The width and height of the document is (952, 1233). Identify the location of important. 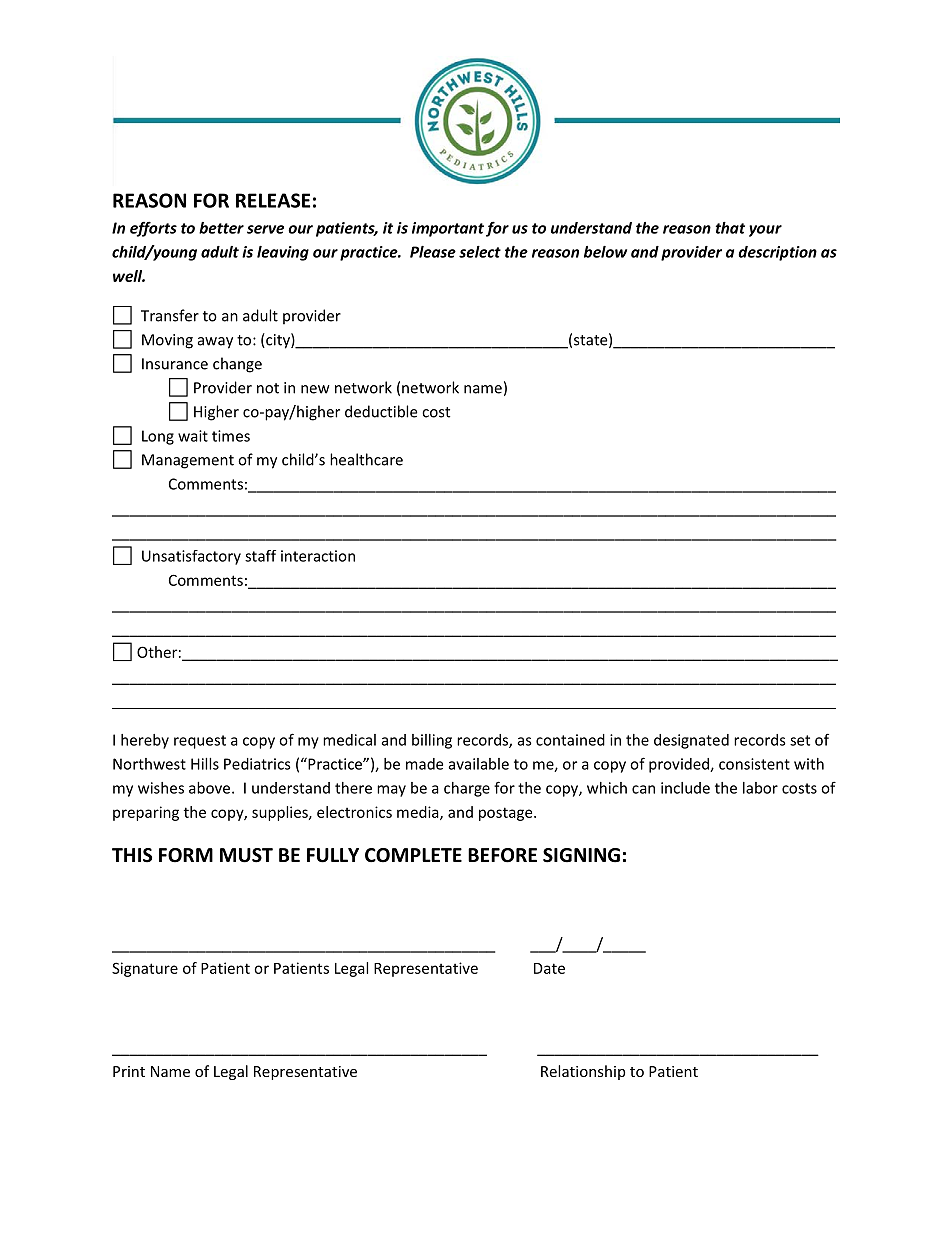
(448, 229).
